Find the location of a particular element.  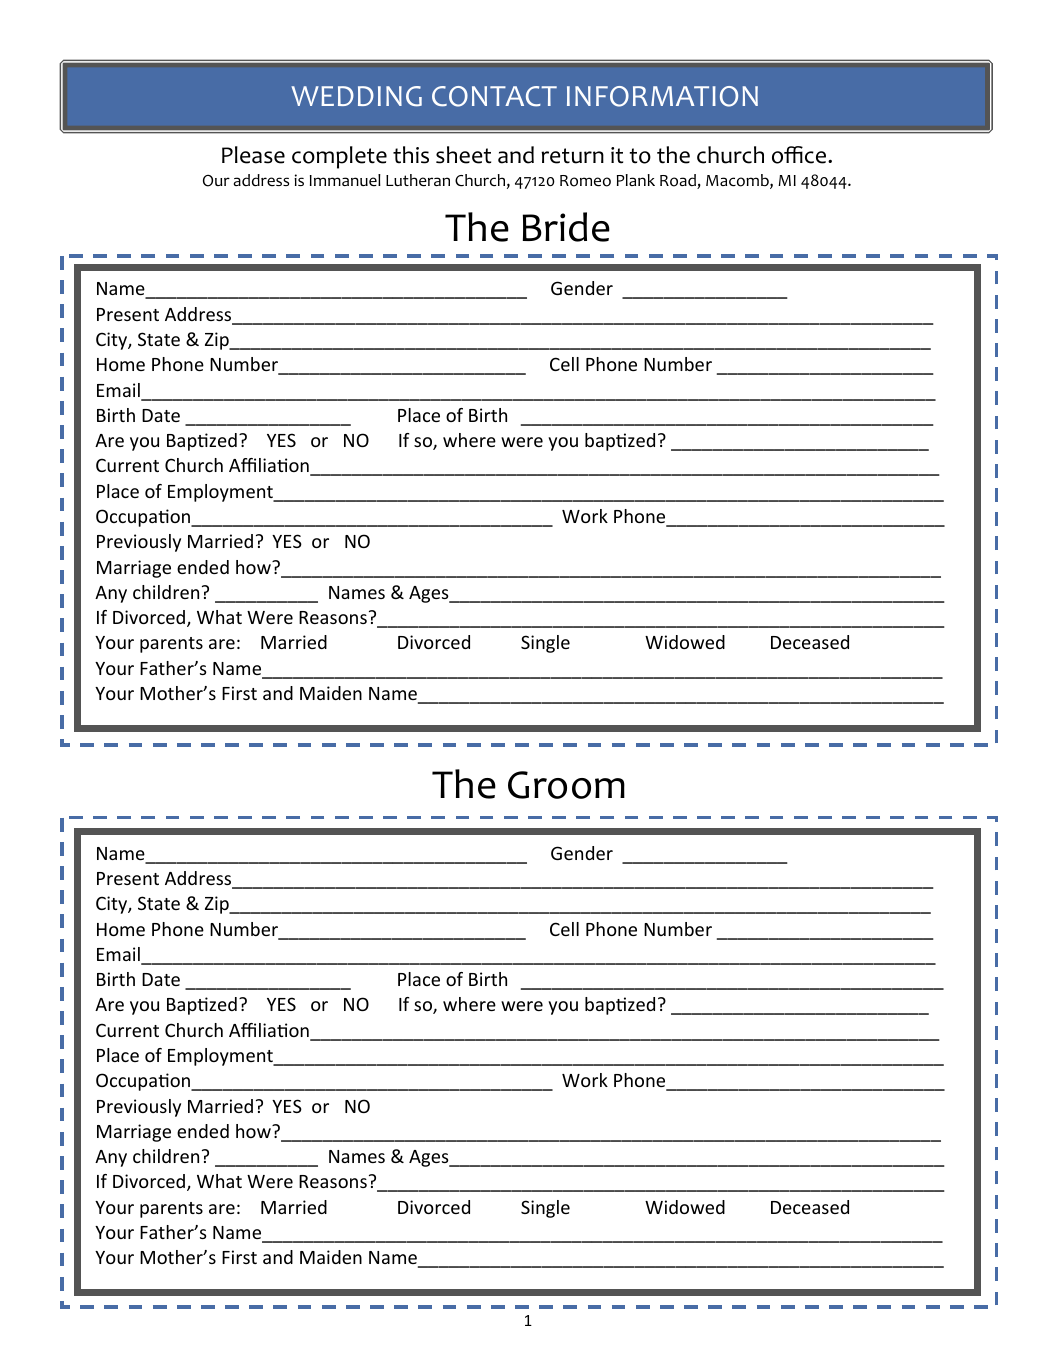

Immanuel is located at coordinates (345, 180).
